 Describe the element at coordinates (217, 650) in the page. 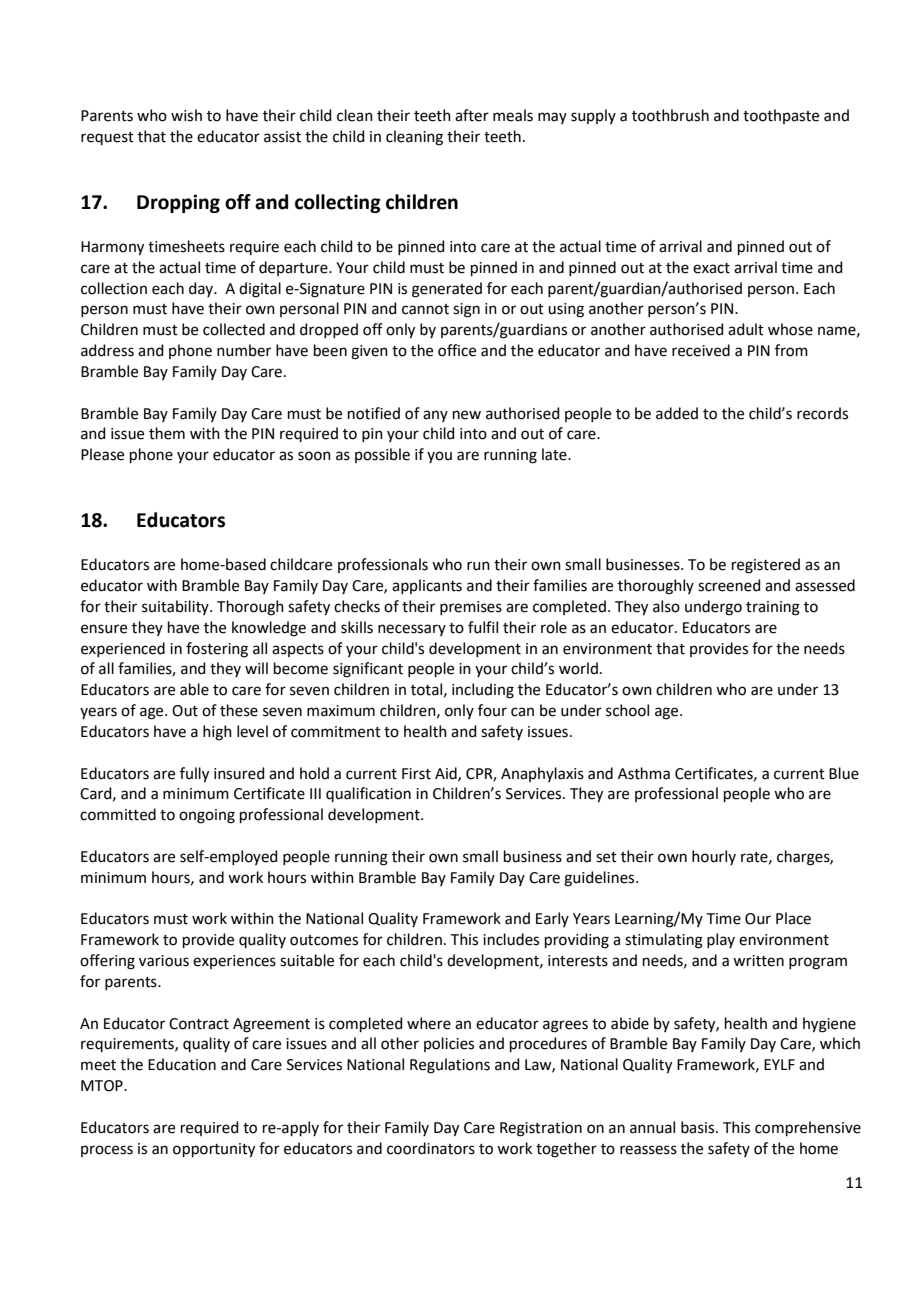

I see `fostering` at that location.
